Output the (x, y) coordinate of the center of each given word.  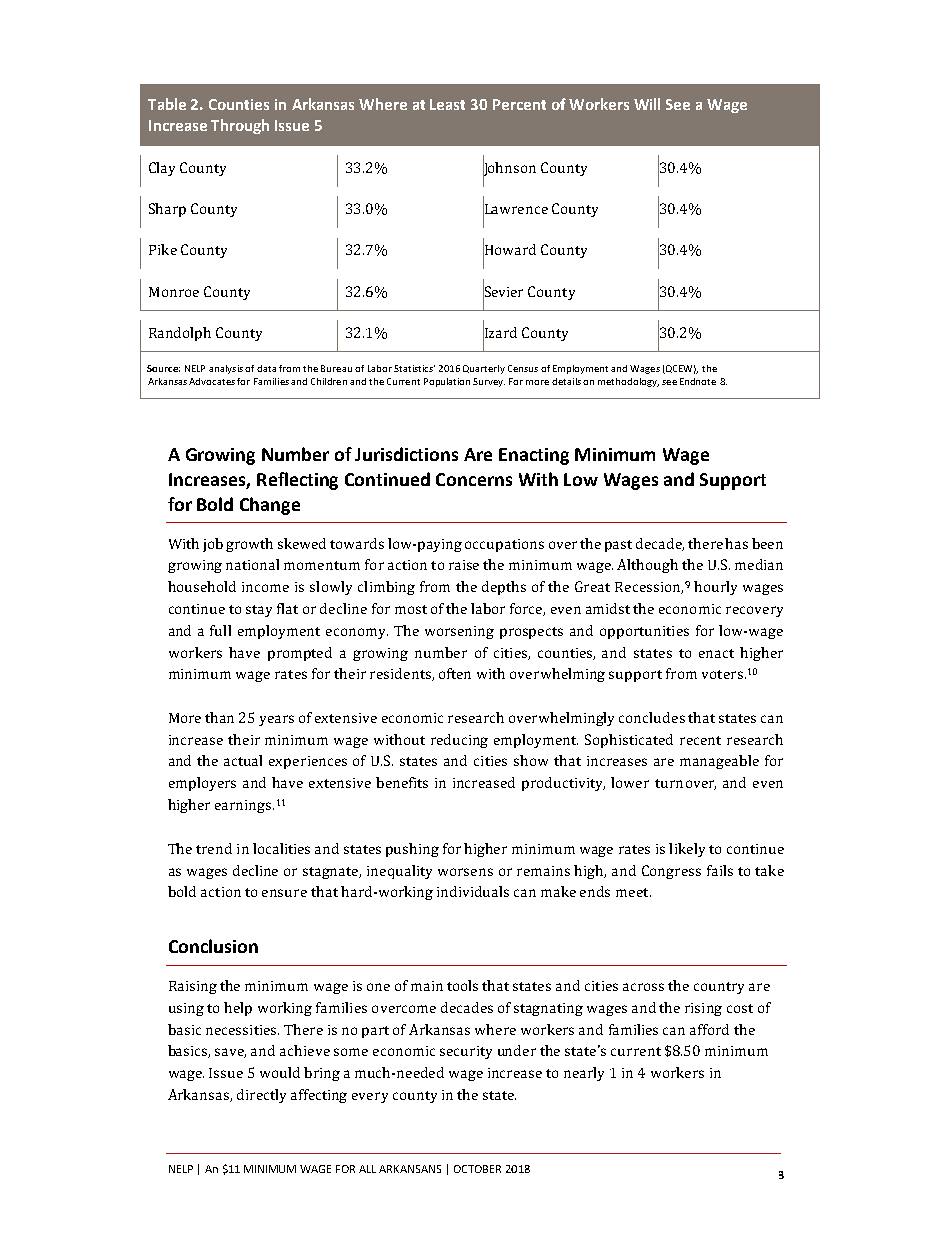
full (220, 630)
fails (720, 870)
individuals (473, 891)
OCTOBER (477, 1169)
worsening (459, 632)
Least (447, 104)
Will (647, 104)
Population (447, 382)
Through (240, 126)
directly (261, 1096)
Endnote (698, 381)
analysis (226, 369)
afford (709, 1029)
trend (214, 848)
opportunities (644, 632)
